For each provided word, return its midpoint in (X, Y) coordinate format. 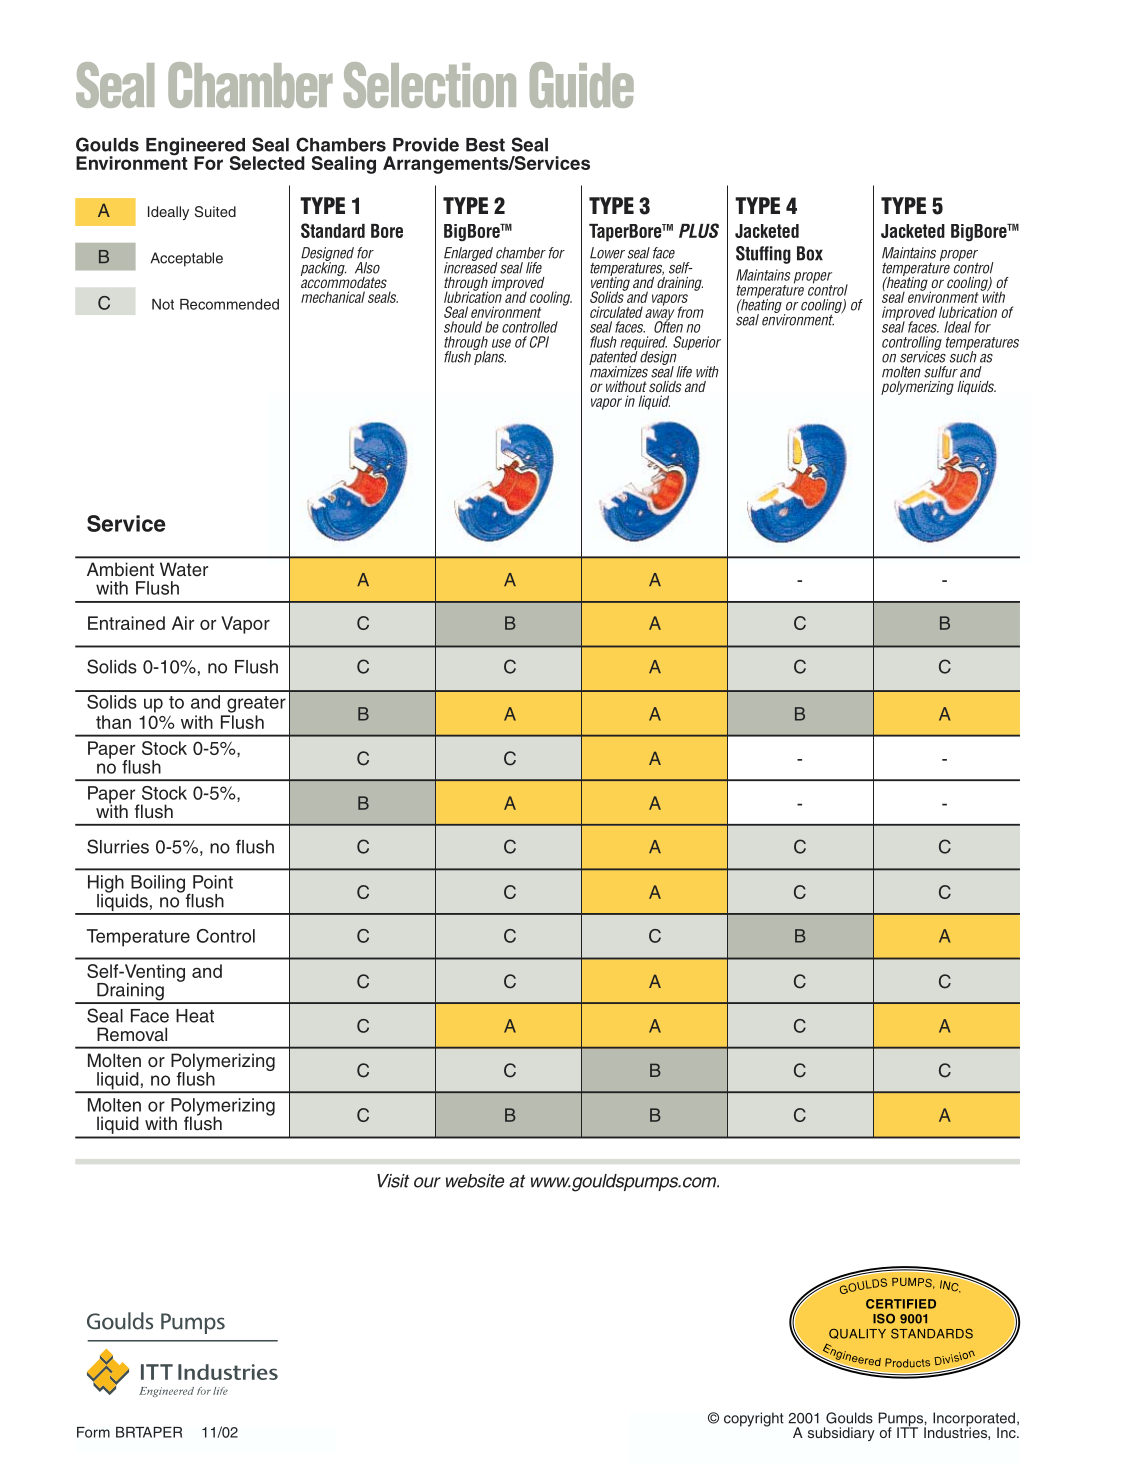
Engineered (195, 148)
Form (93, 1432)
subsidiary (841, 1434)
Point (213, 882)
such (963, 356)
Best (485, 145)
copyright (754, 1419)
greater (256, 704)
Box (810, 253)
